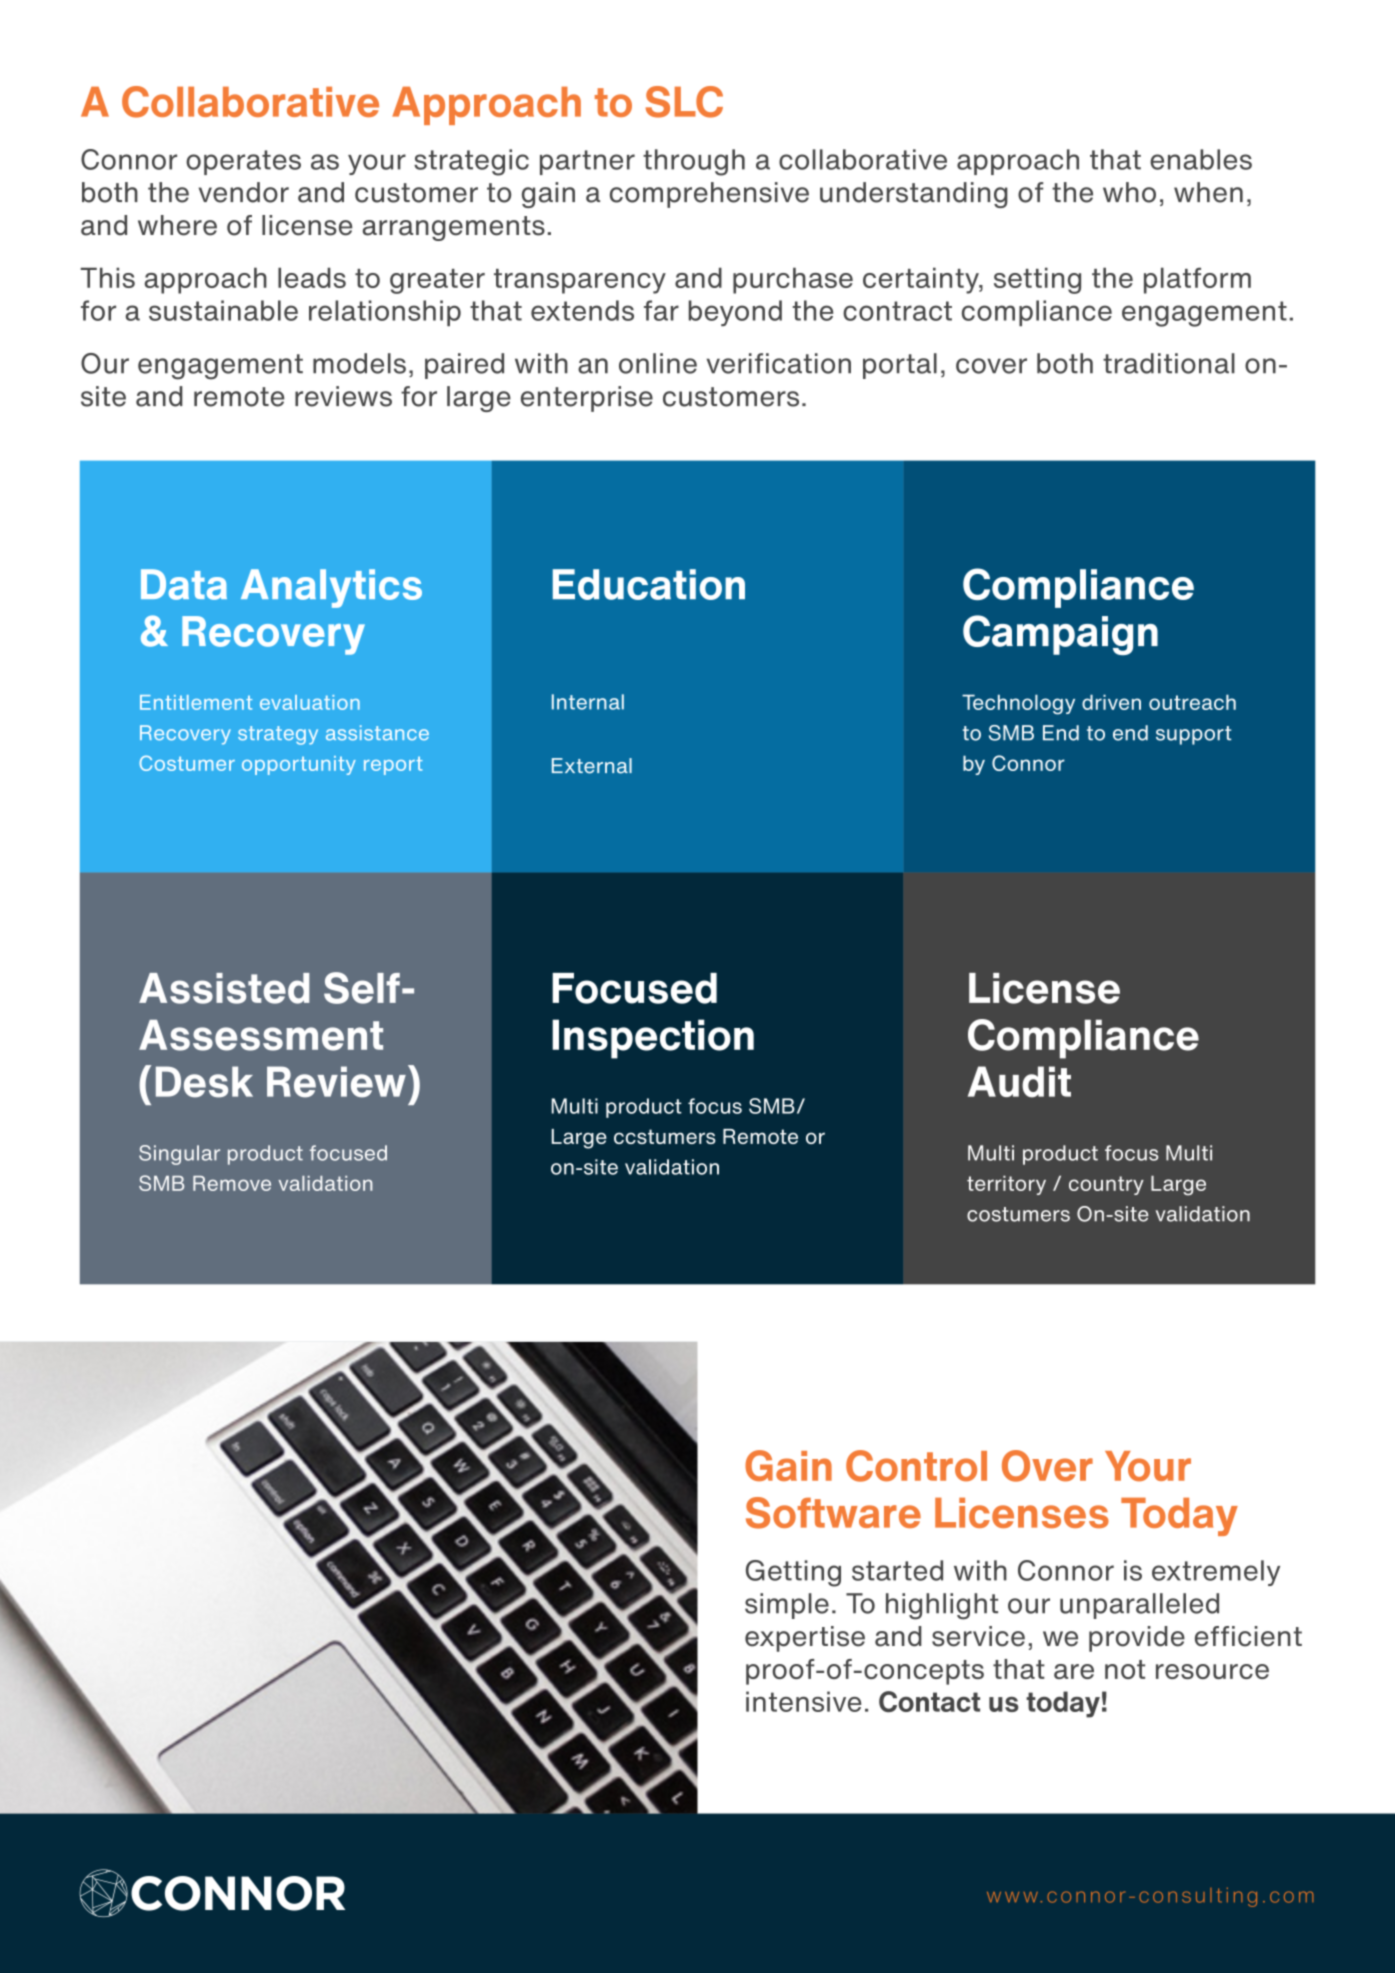 The height and width of the page is (1973, 1395). What do you see at coordinates (694, 162) in the page?
I see `through` at bounding box center [694, 162].
